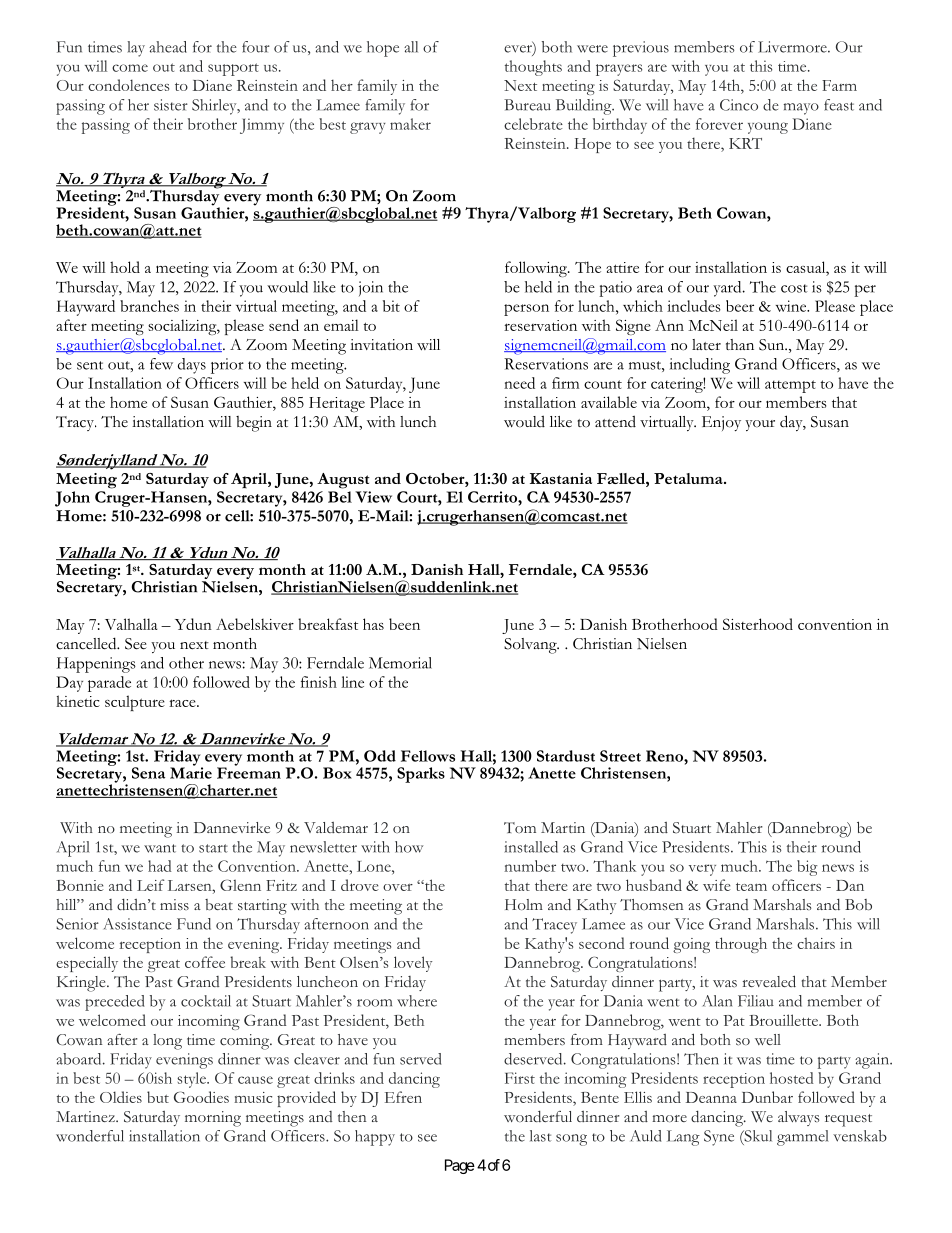 The image size is (952, 1233). I want to click on morning, so click(213, 1119).
